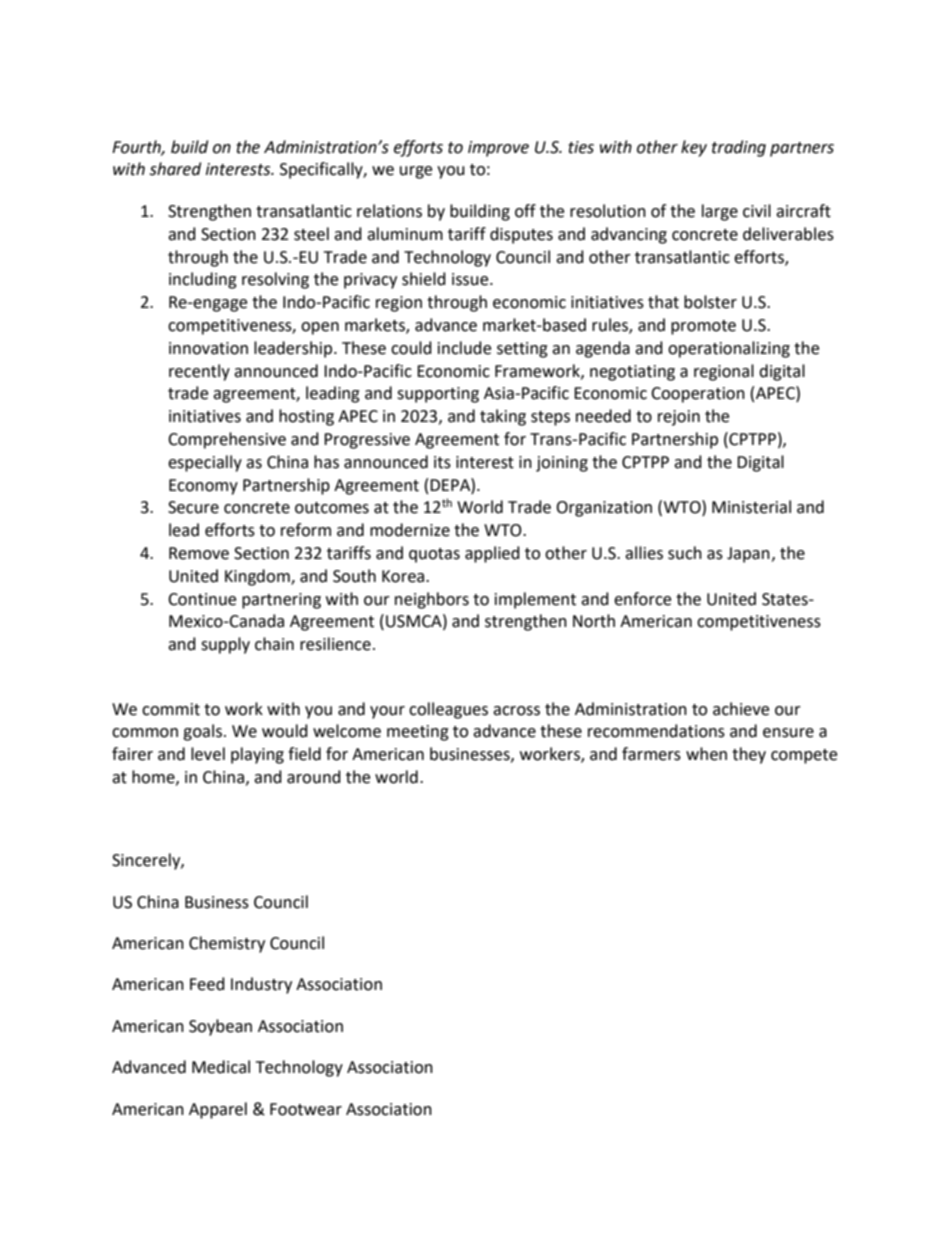 The image size is (952, 1233). What do you see at coordinates (306, 1109) in the screenshot?
I see `Footwear` at bounding box center [306, 1109].
